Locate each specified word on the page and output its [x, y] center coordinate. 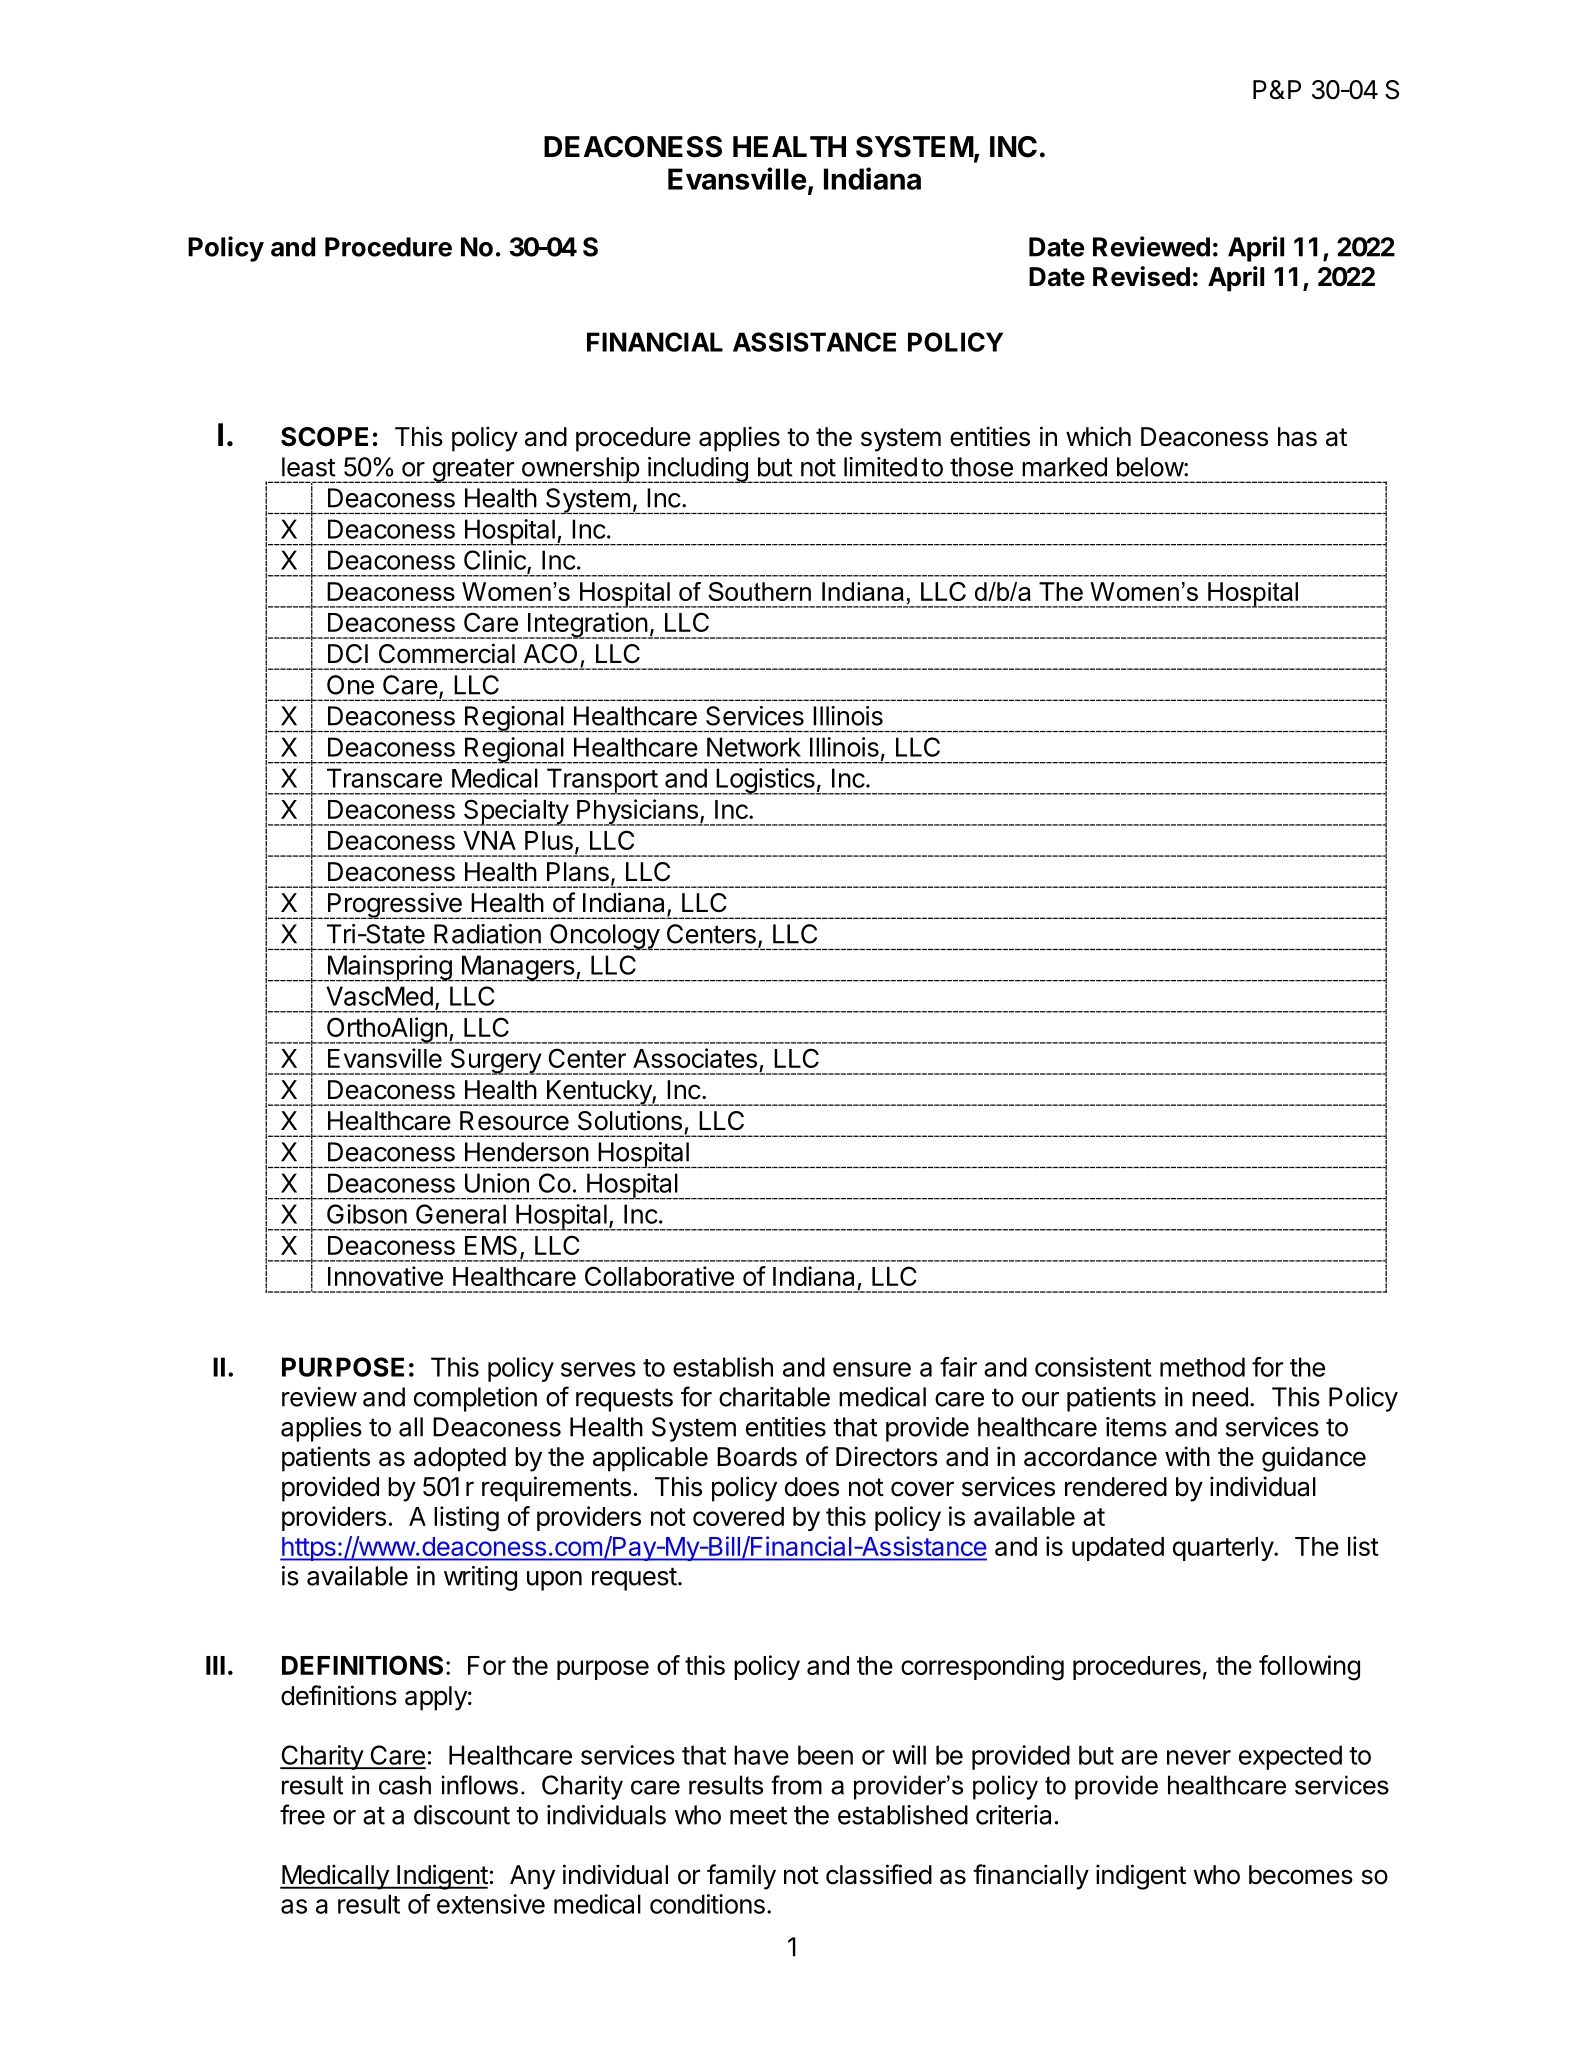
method [1202, 1367]
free [302, 1814]
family [741, 1877]
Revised [1141, 276]
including [698, 470]
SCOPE [324, 437]
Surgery [495, 1061]
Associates [695, 1058]
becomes [1301, 1875]
